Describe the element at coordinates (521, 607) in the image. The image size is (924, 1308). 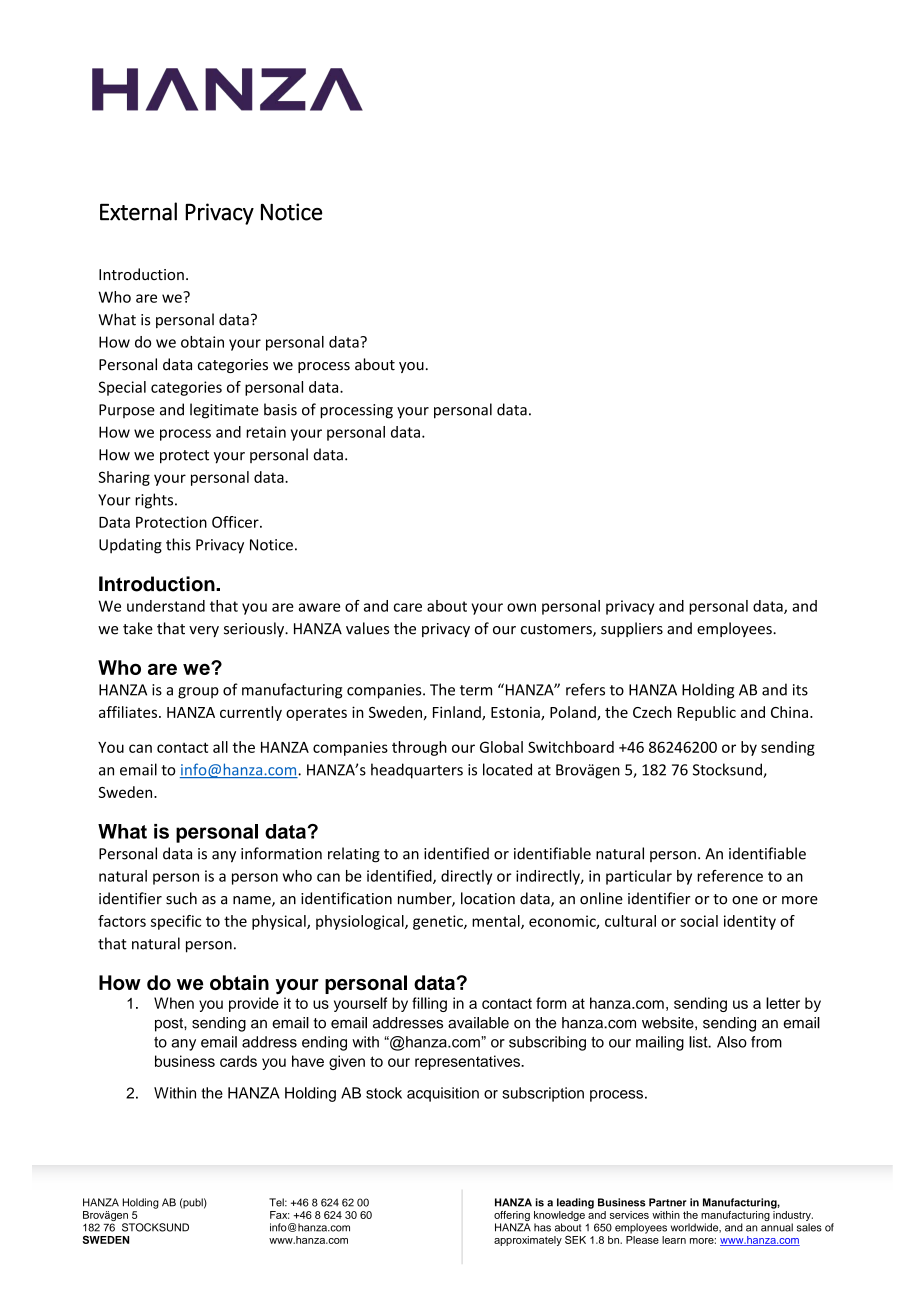
I see `own` at that location.
